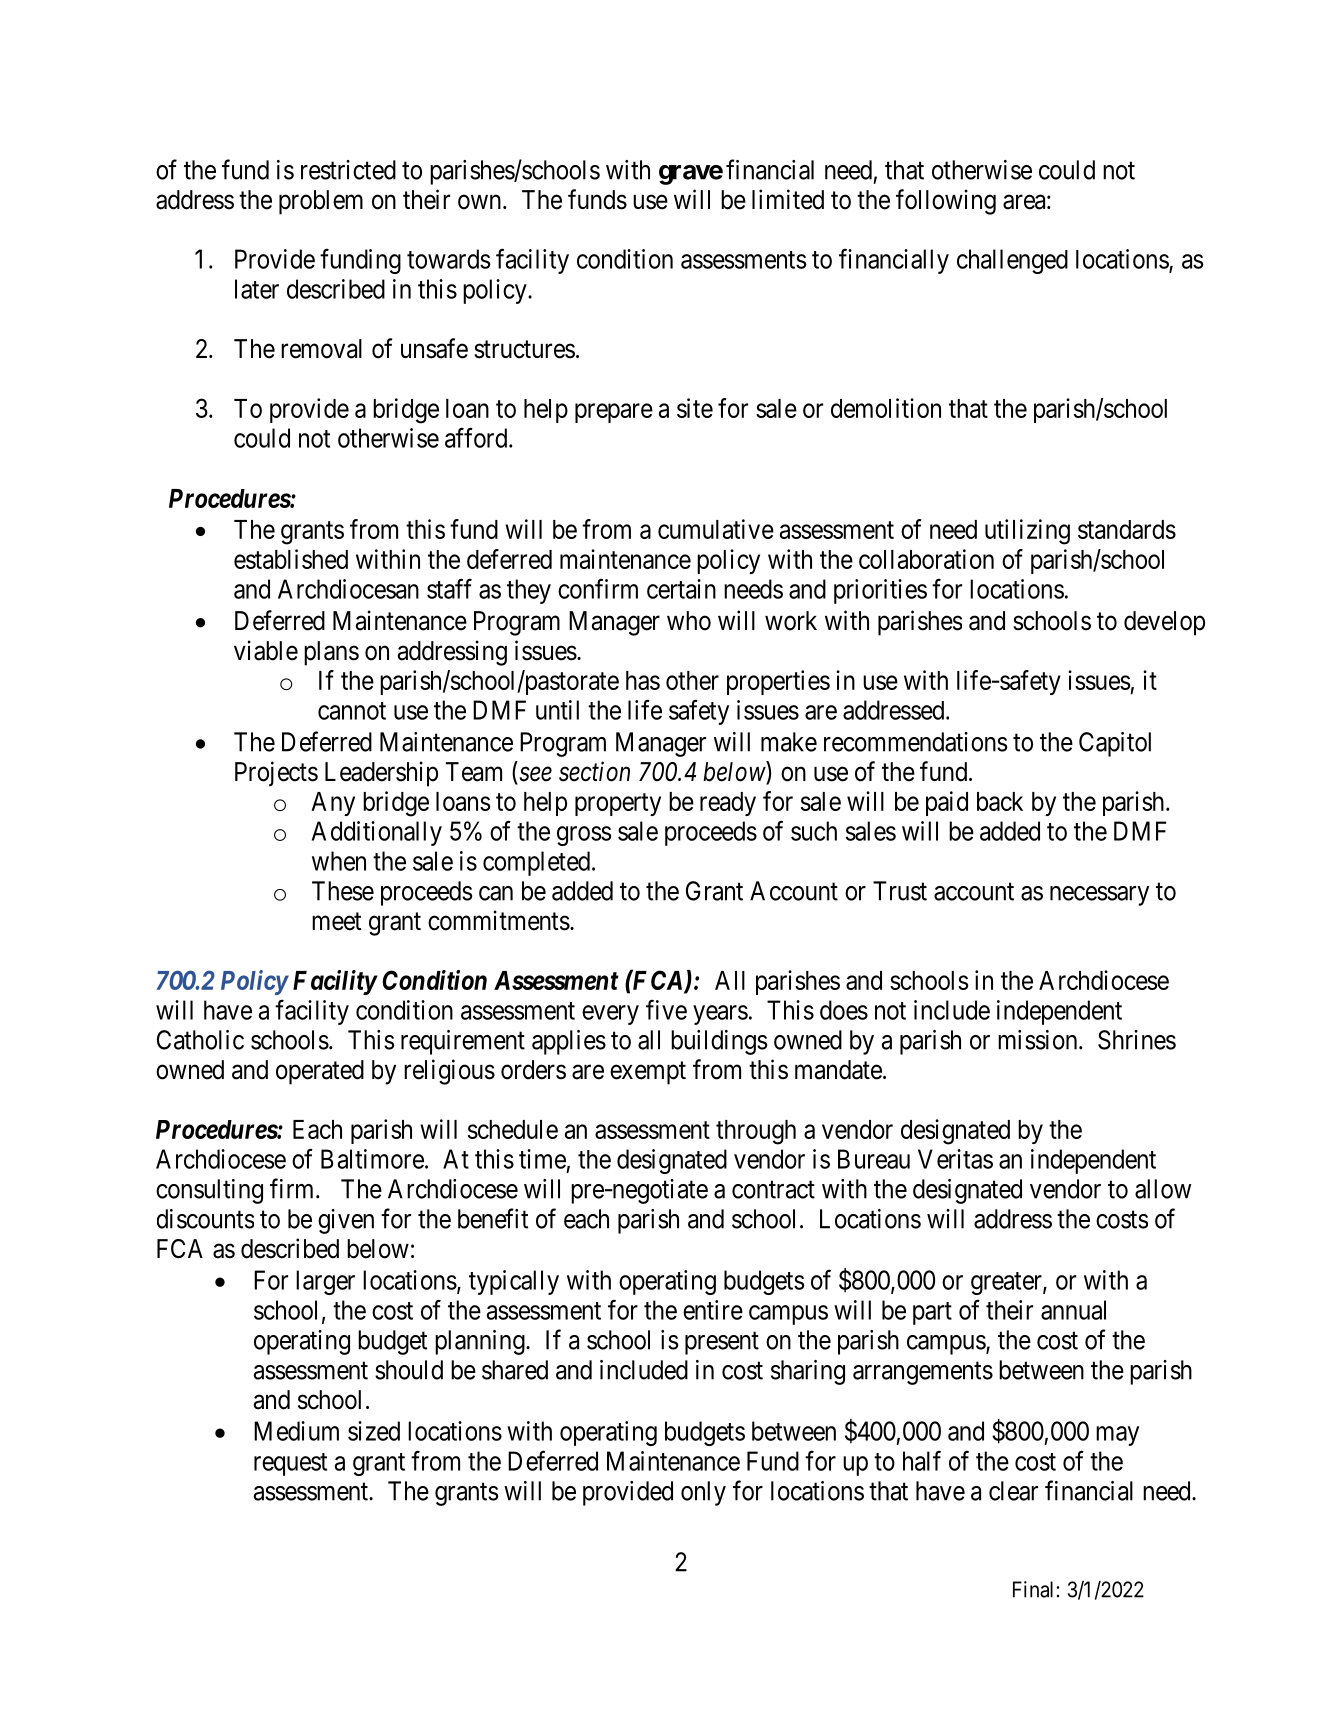 The image size is (1322, 1711). Describe the element at coordinates (343, 891) in the screenshot. I see `These` at that location.
